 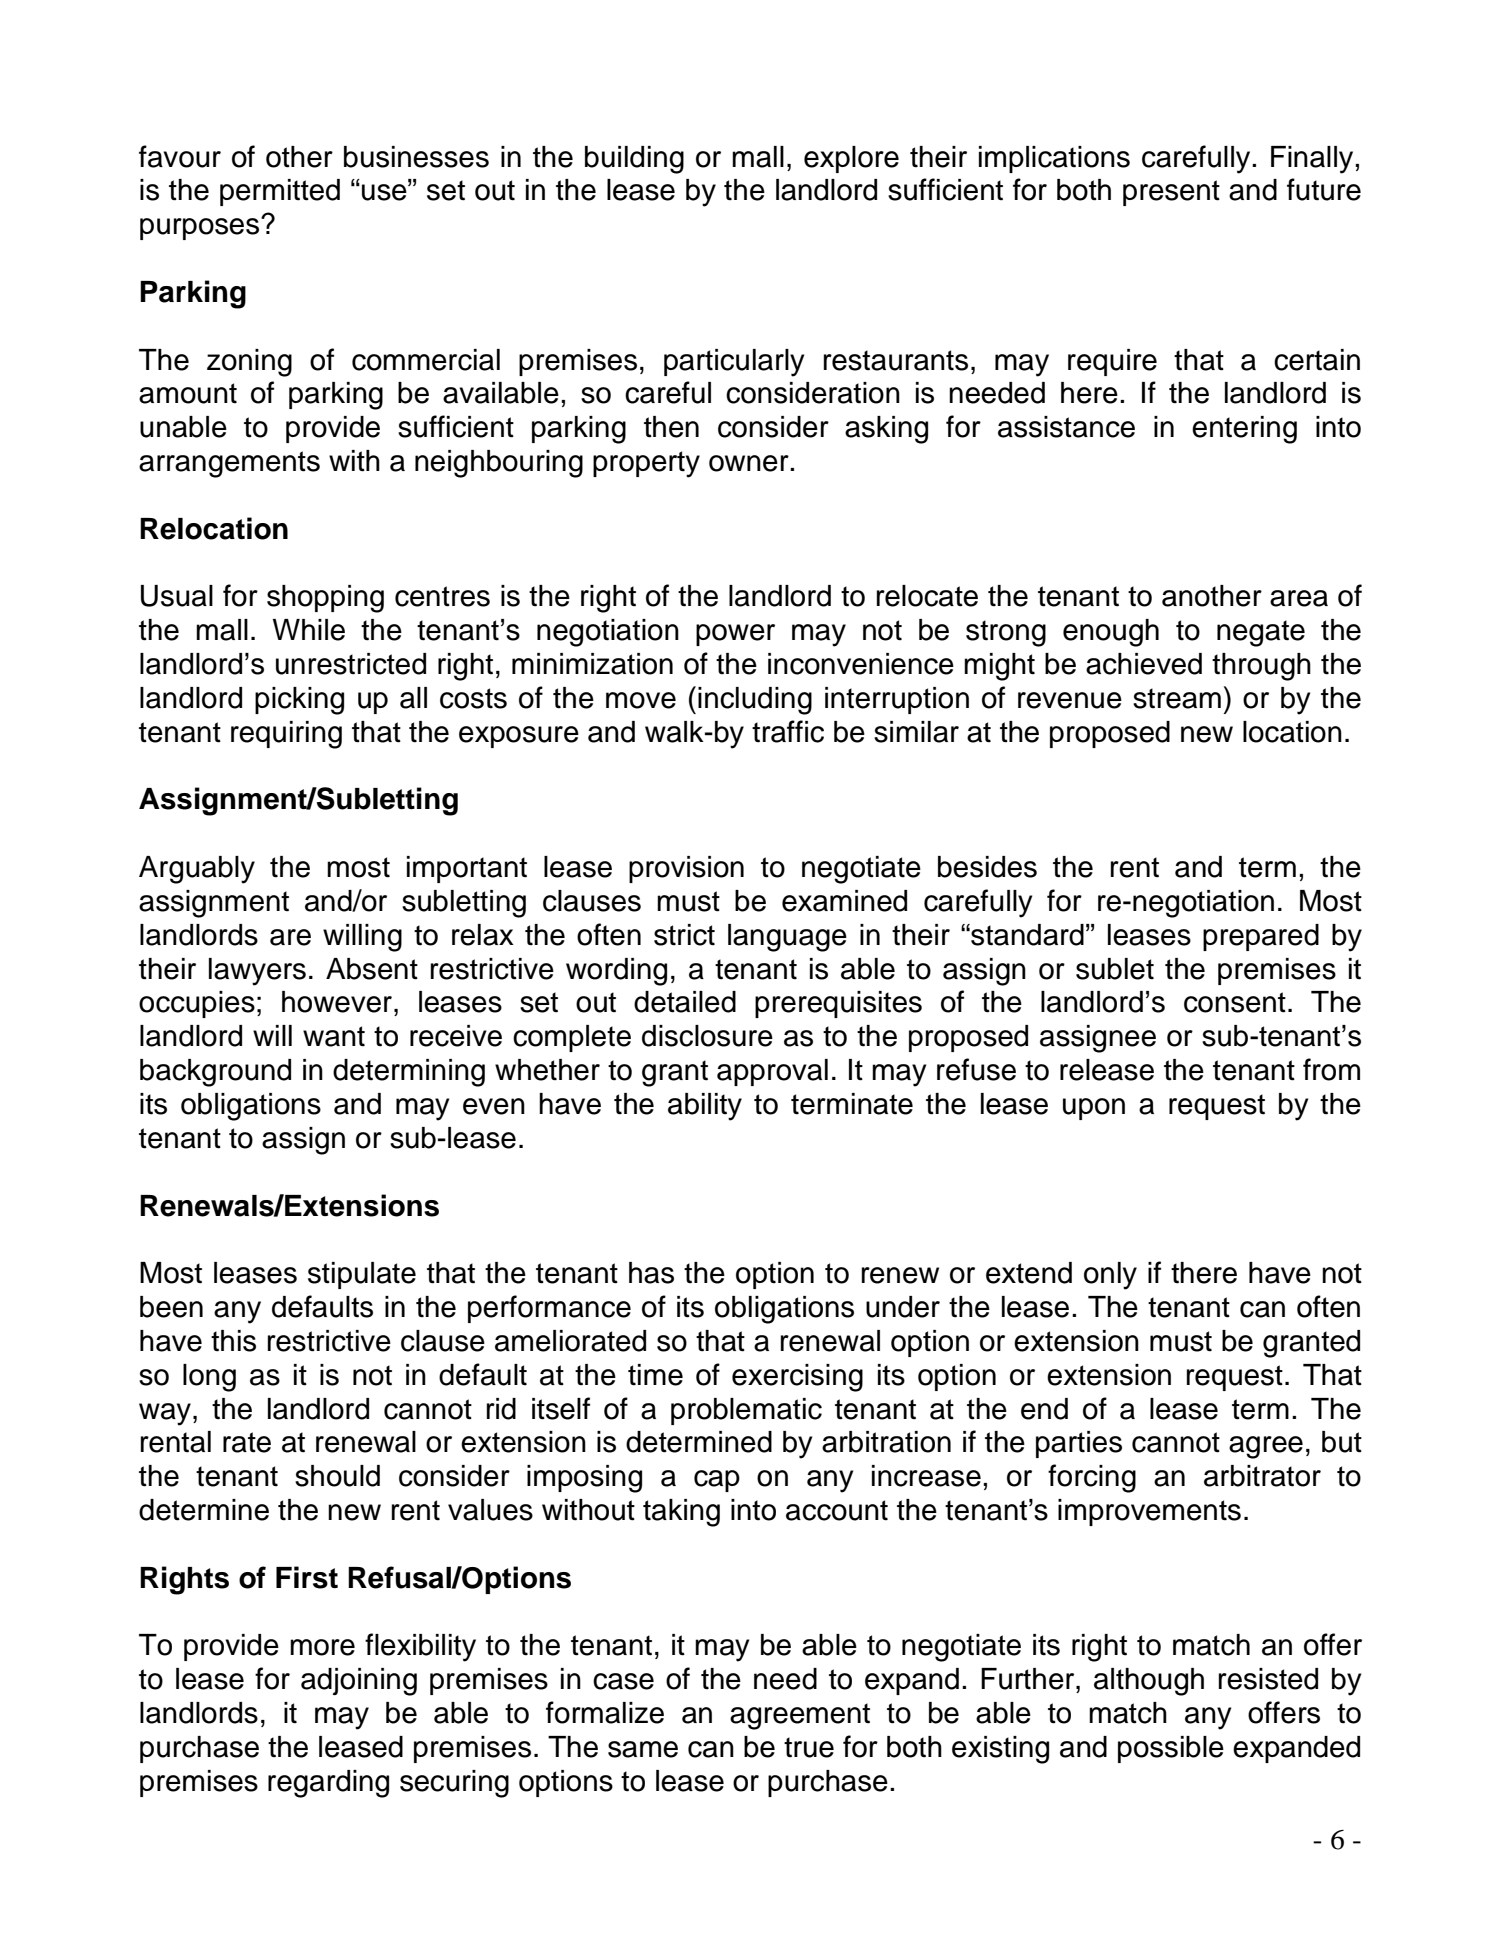 I want to click on regarding, so click(x=328, y=1784).
